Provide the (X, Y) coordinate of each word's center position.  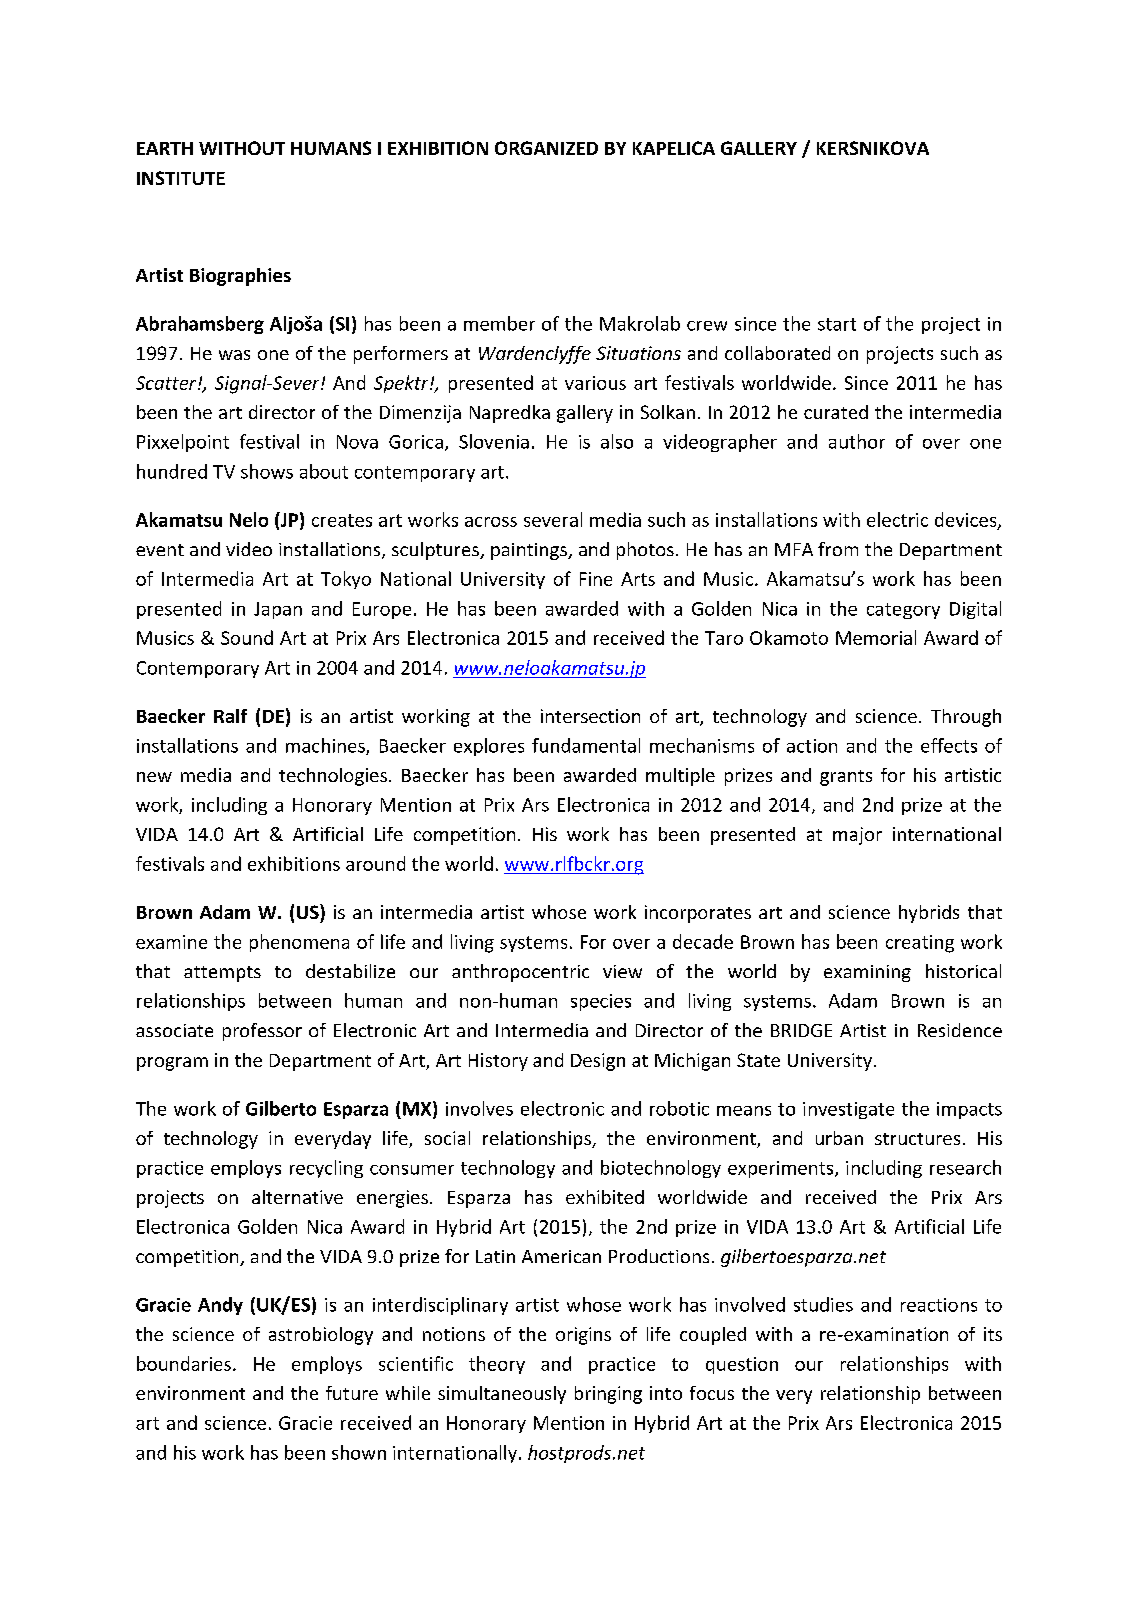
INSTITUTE (181, 178)
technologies (333, 777)
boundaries (184, 1363)
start (837, 324)
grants (846, 778)
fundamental (586, 745)
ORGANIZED (546, 148)
